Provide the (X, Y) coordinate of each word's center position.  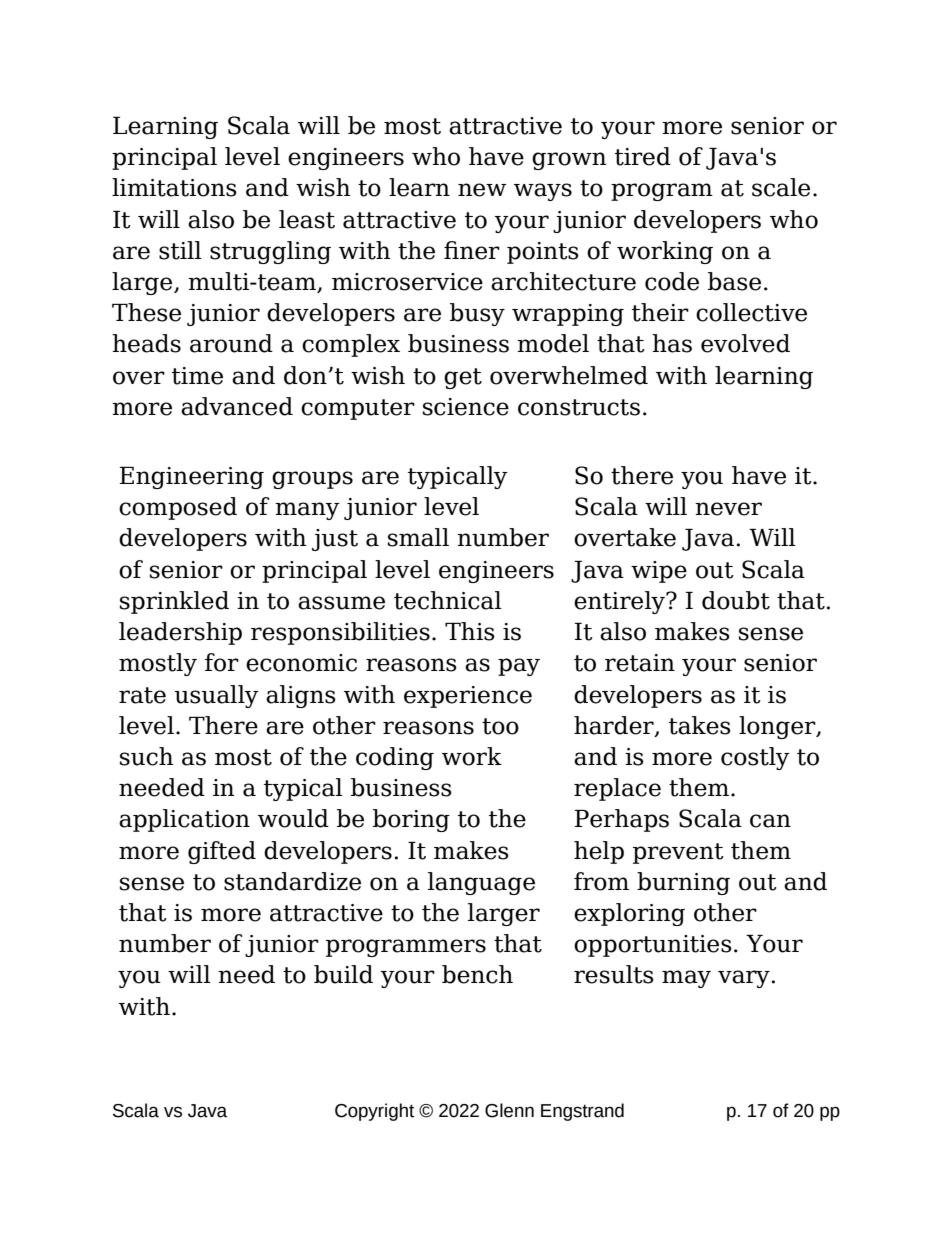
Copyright (374, 1112)
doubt (736, 600)
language (481, 883)
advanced (237, 406)
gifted (222, 852)
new (482, 190)
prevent (678, 853)
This (470, 631)
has (672, 343)
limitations (174, 187)
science (466, 407)
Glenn (509, 1110)
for (222, 662)
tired (643, 156)
